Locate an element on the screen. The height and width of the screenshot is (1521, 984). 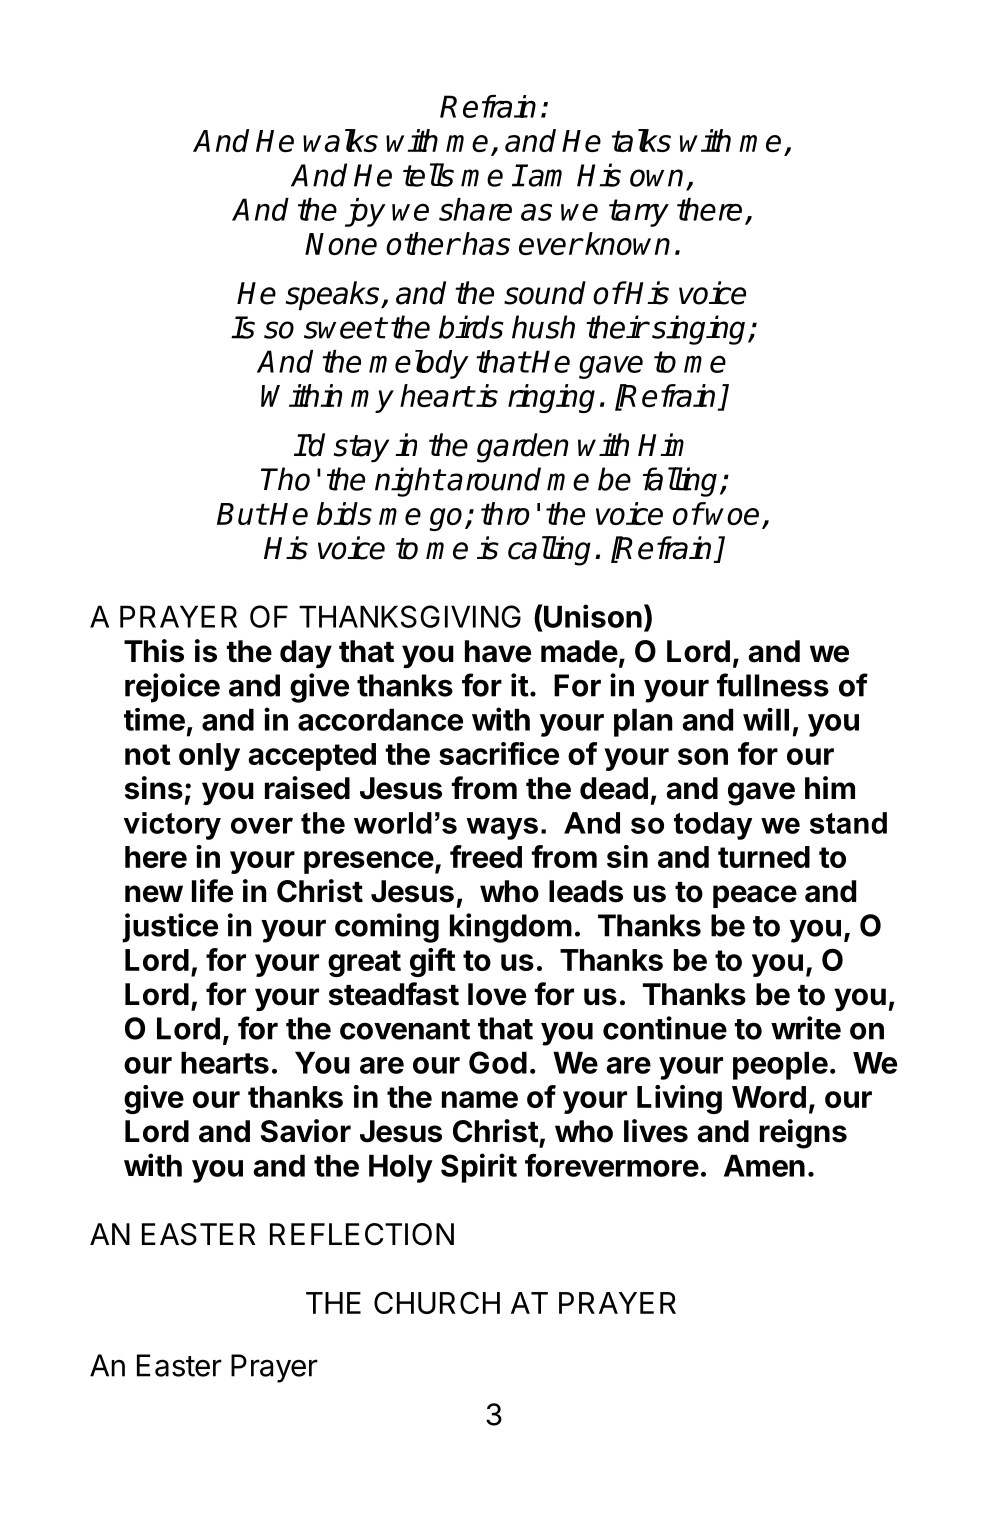
sacrifice is located at coordinates (499, 753).
